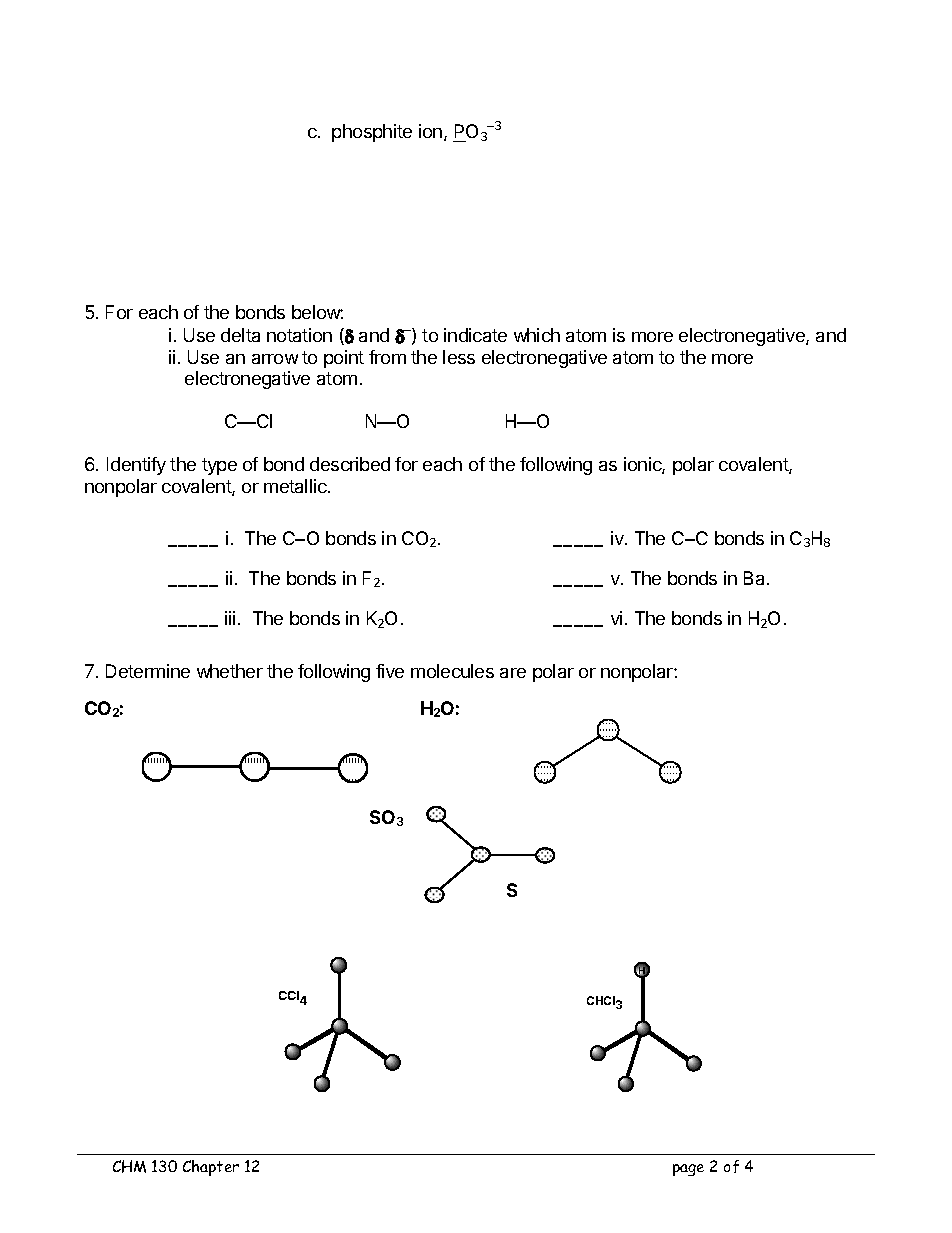 Image resolution: width=952 pixels, height=1233 pixels. Describe the element at coordinates (688, 1170) in the screenshot. I see `page` at that location.
